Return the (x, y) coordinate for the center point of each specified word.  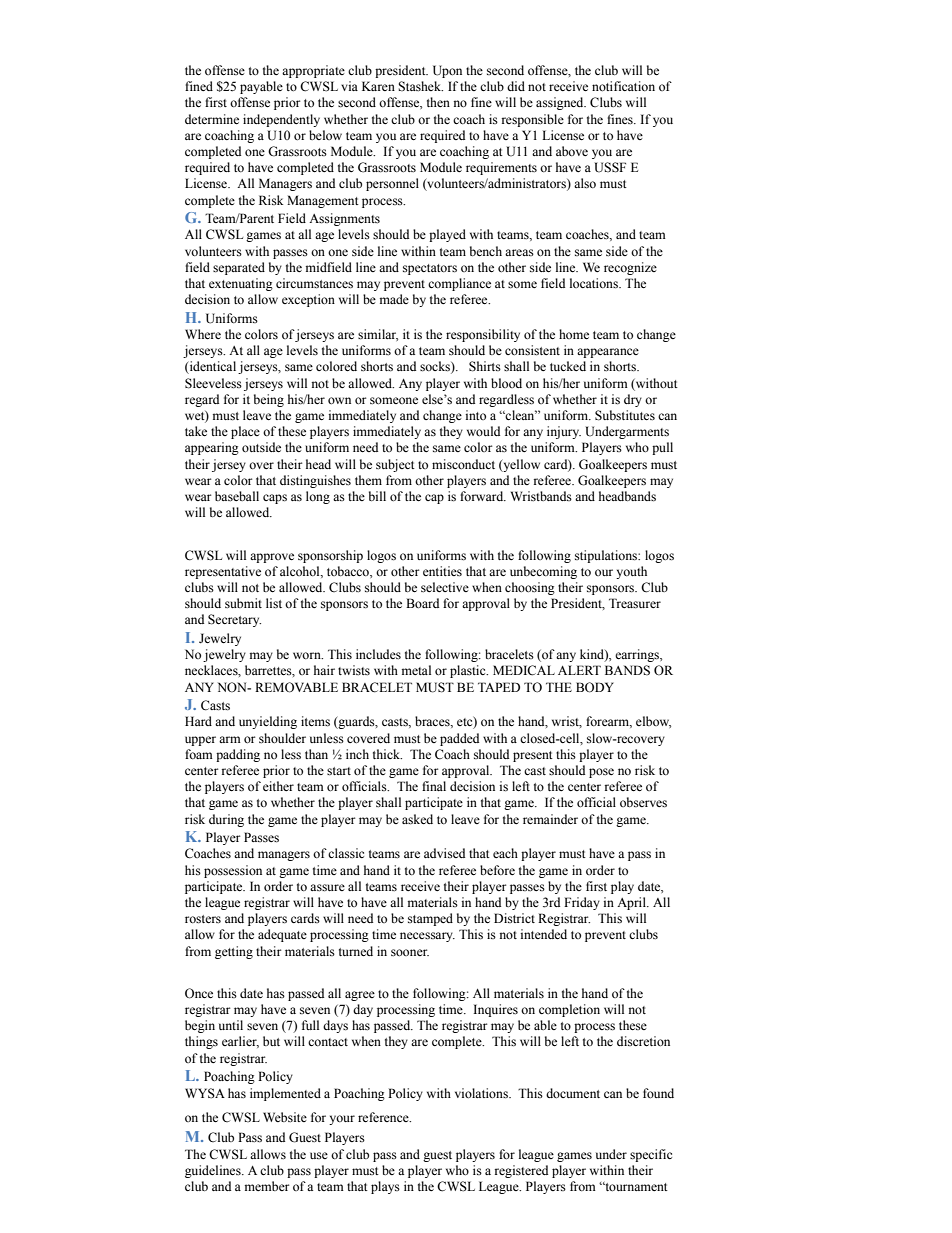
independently (281, 120)
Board (422, 603)
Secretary (234, 620)
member (267, 1186)
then (438, 102)
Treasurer (635, 603)
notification (623, 86)
